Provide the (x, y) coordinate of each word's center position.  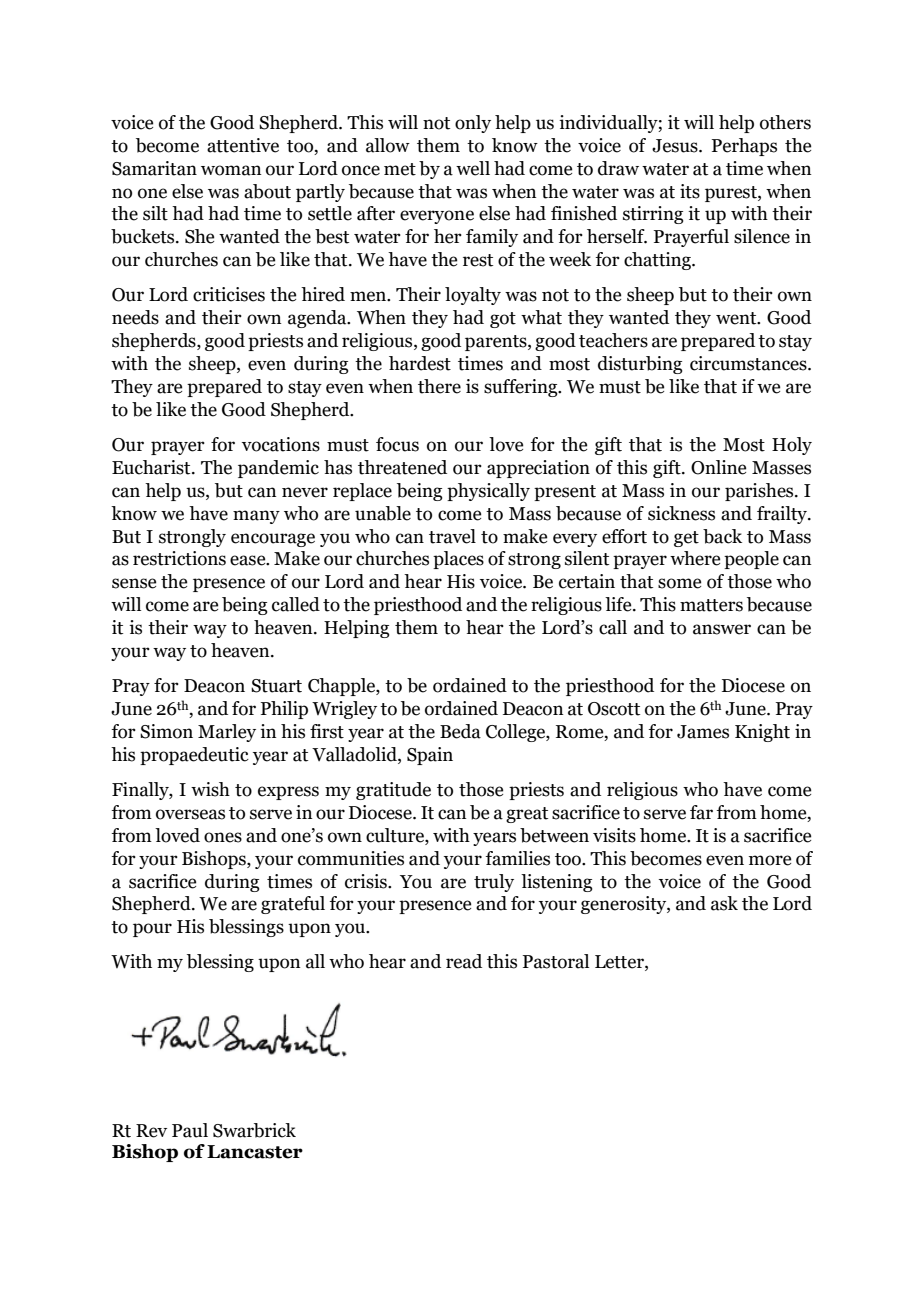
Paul (190, 1130)
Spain (430, 756)
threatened (402, 467)
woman (231, 170)
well (473, 168)
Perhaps (744, 147)
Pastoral (556, 961)
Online (718, 467)
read (464, 961)
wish (210, 789)
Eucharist (152, 467)
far (701, 812)
